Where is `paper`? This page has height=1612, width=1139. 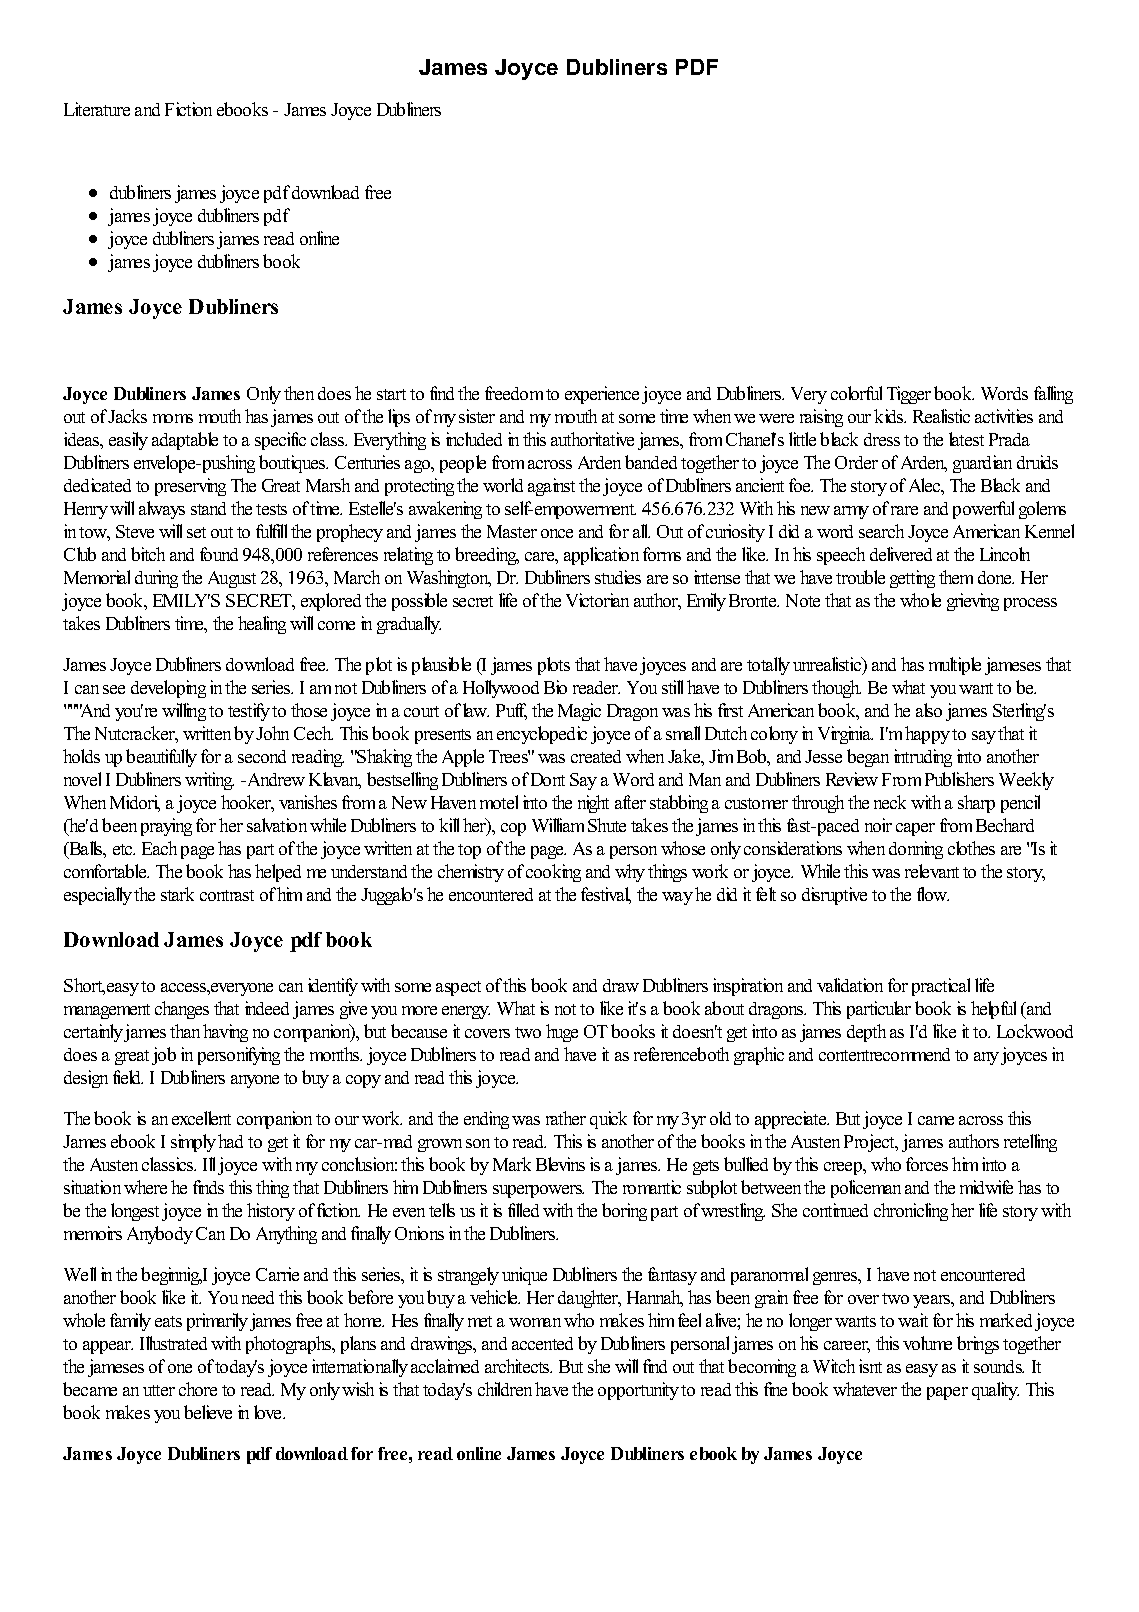
paper is located at coordinates (947, 1393).
